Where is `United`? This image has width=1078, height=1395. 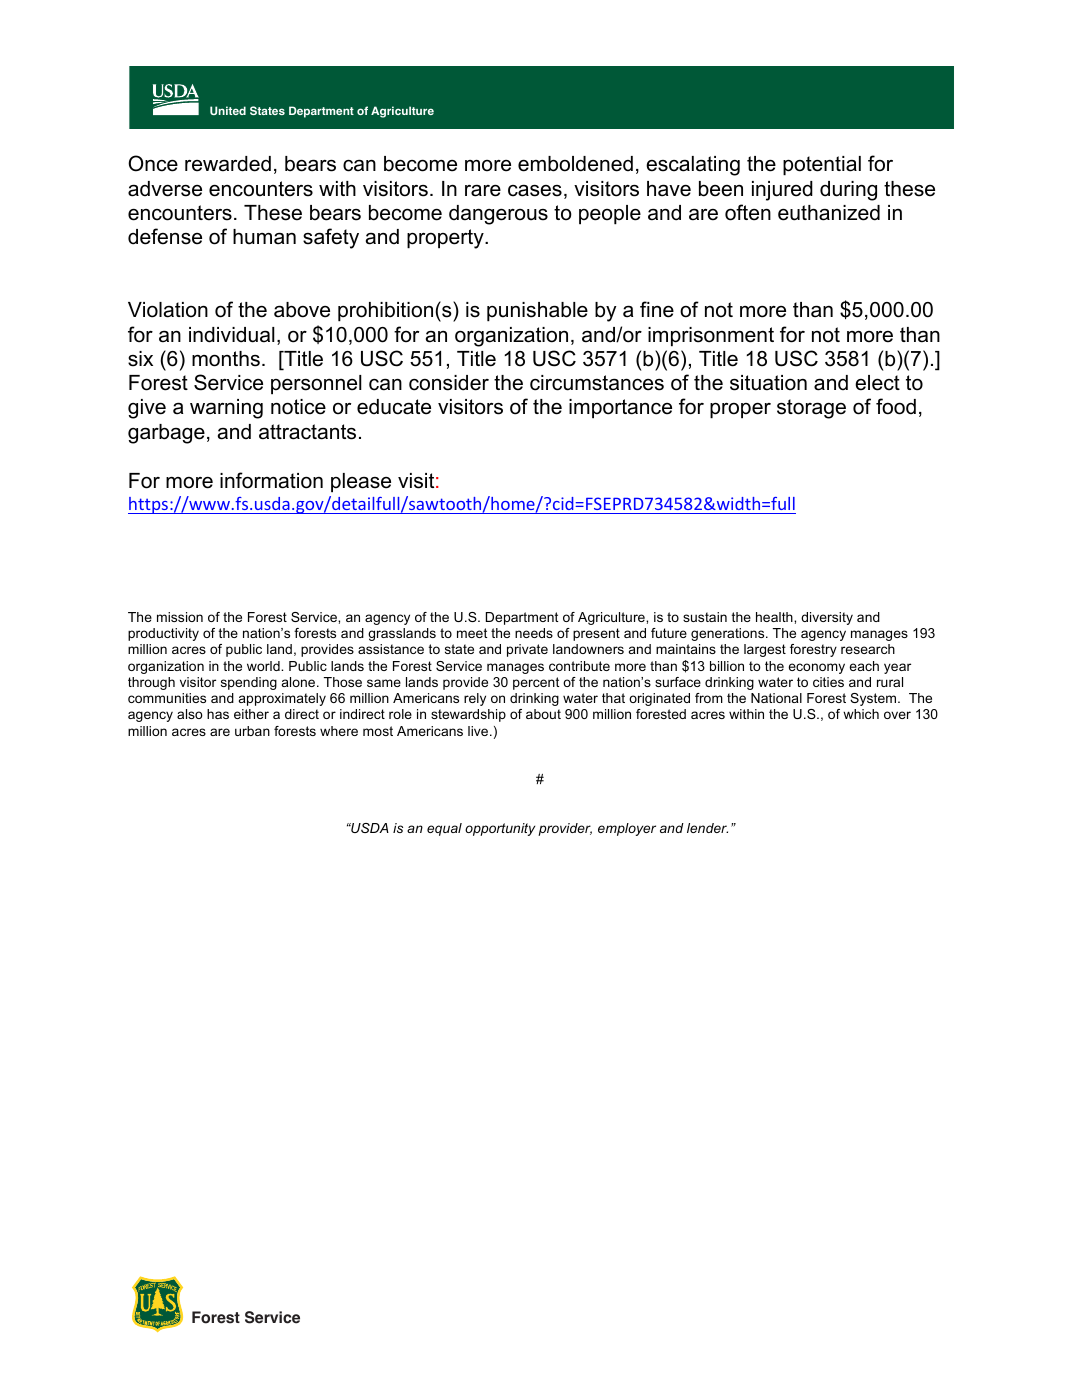
United is located at coordinates (228, 110).
